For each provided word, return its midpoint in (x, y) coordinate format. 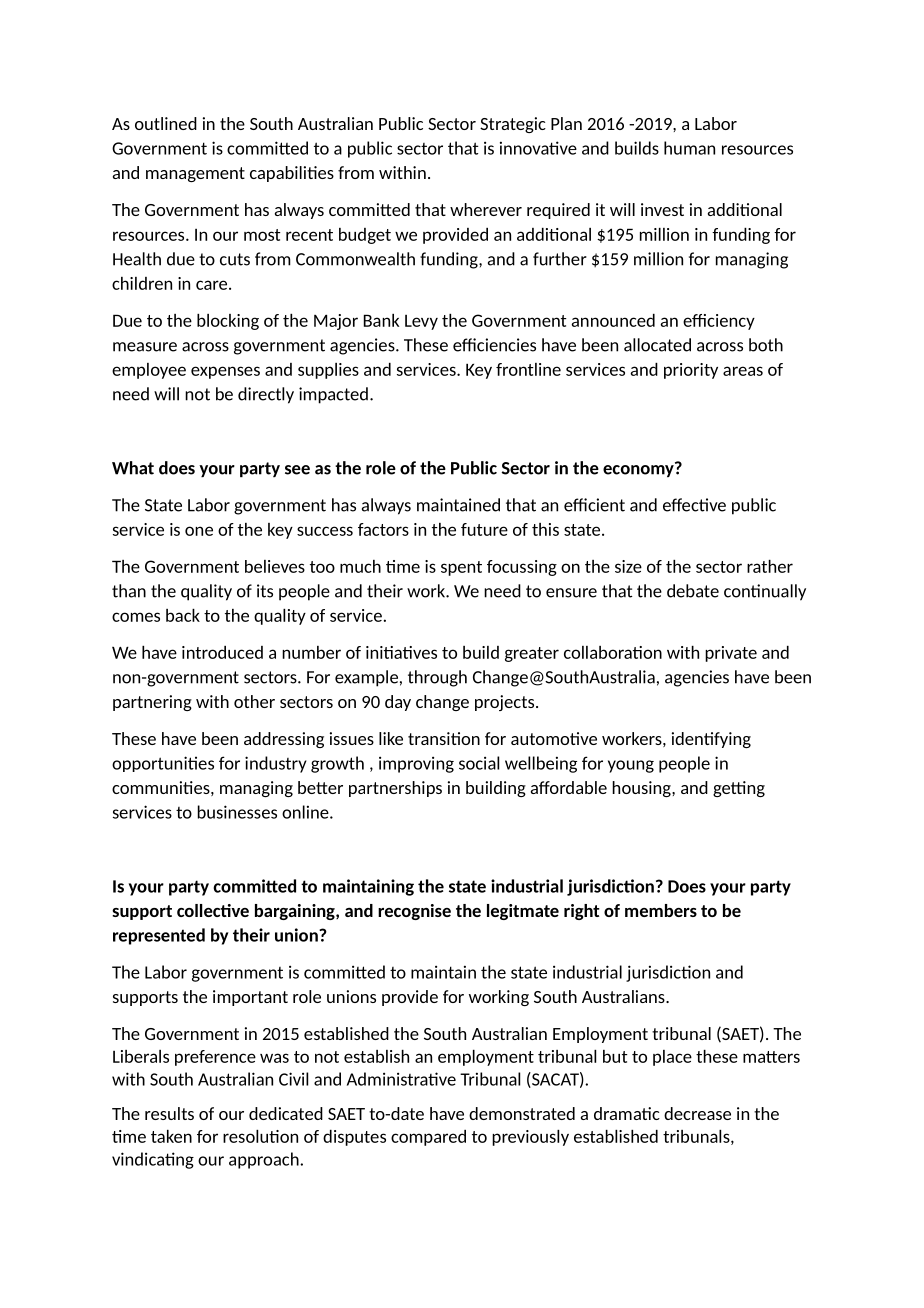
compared (428, 1138)
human (689, 148)
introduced (222, 652)
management (195, 174)
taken (171, 1136)
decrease (697, 1113)
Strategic (513, 125)
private (731, 654)
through (437, 678)
